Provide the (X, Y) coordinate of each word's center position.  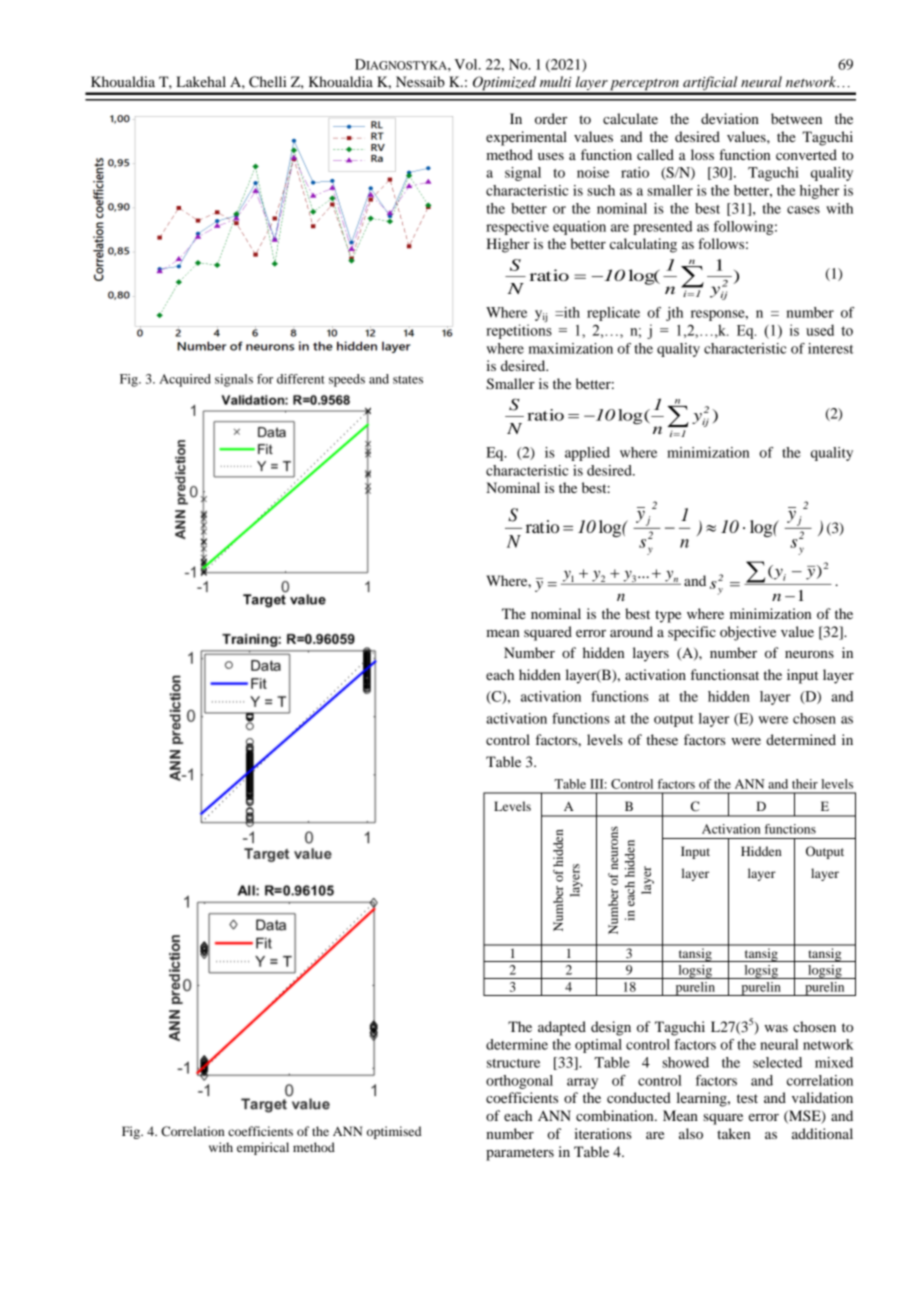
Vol (467, 64)
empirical (263, 1148)
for (265, 379)
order (551, 118)
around (631, 631)
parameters (520, 1154)
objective (748, 633)
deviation (730, 118)
